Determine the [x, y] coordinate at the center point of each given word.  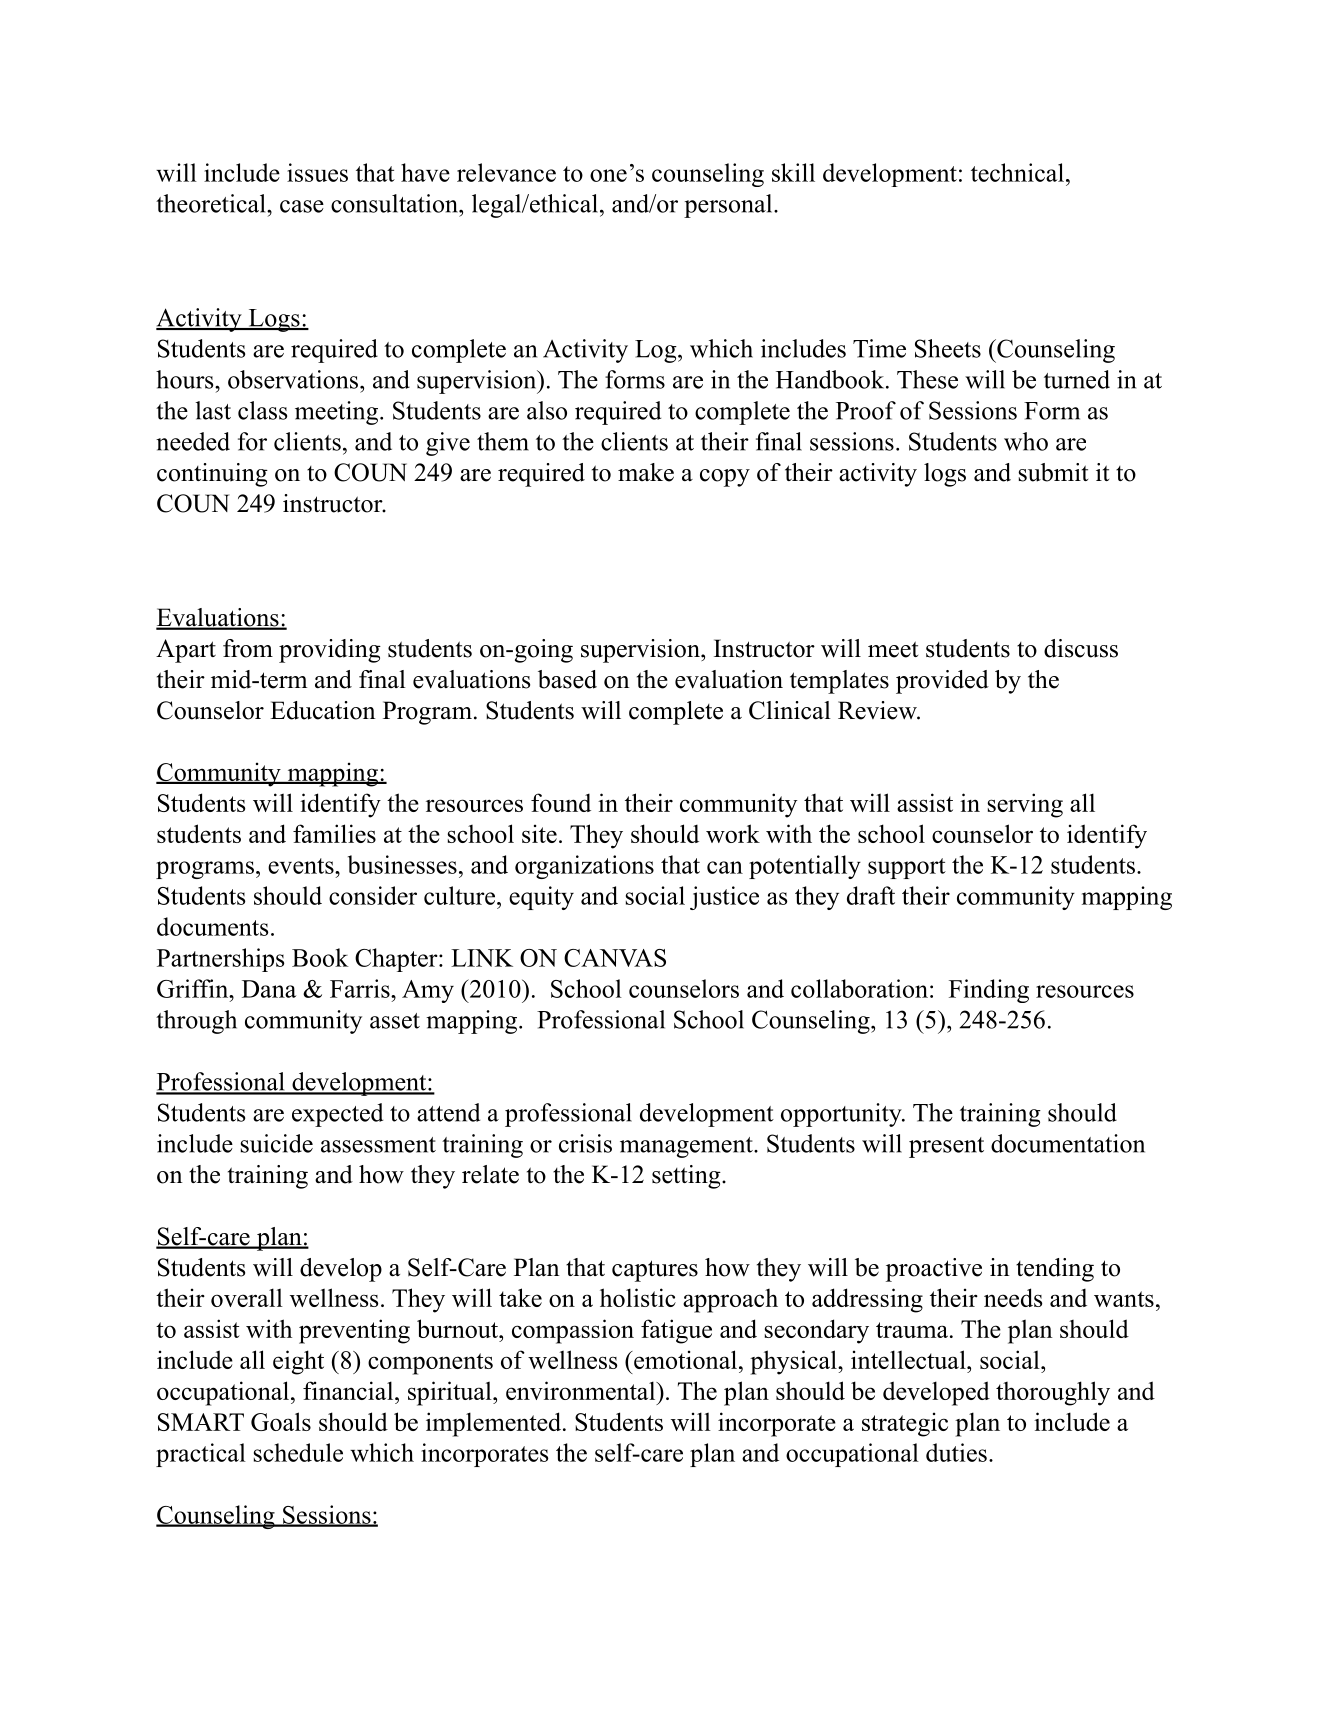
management [687, 1147]
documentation [1068, 1143]
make [646, 472]
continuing [212, 475]
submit [1053, 472]
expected [337, 1115]
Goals [281, 1421]
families [334, 833]
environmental [581, 1390]
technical [1017, 172]
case [302, 206]
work [733, 833]
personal [728, 206]
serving [1025, 805]
